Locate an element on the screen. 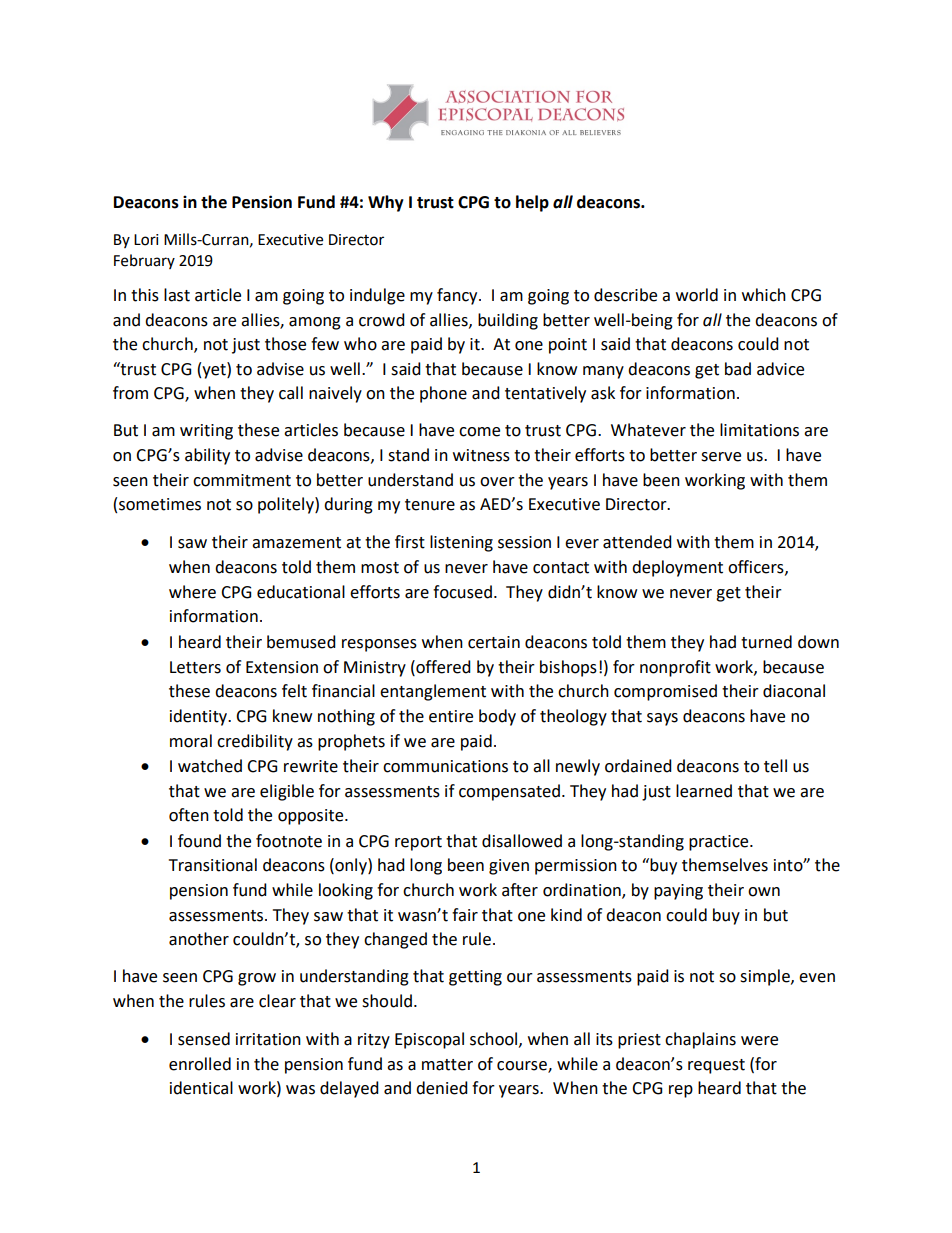  matter is located at coordinates (447, 1065).
